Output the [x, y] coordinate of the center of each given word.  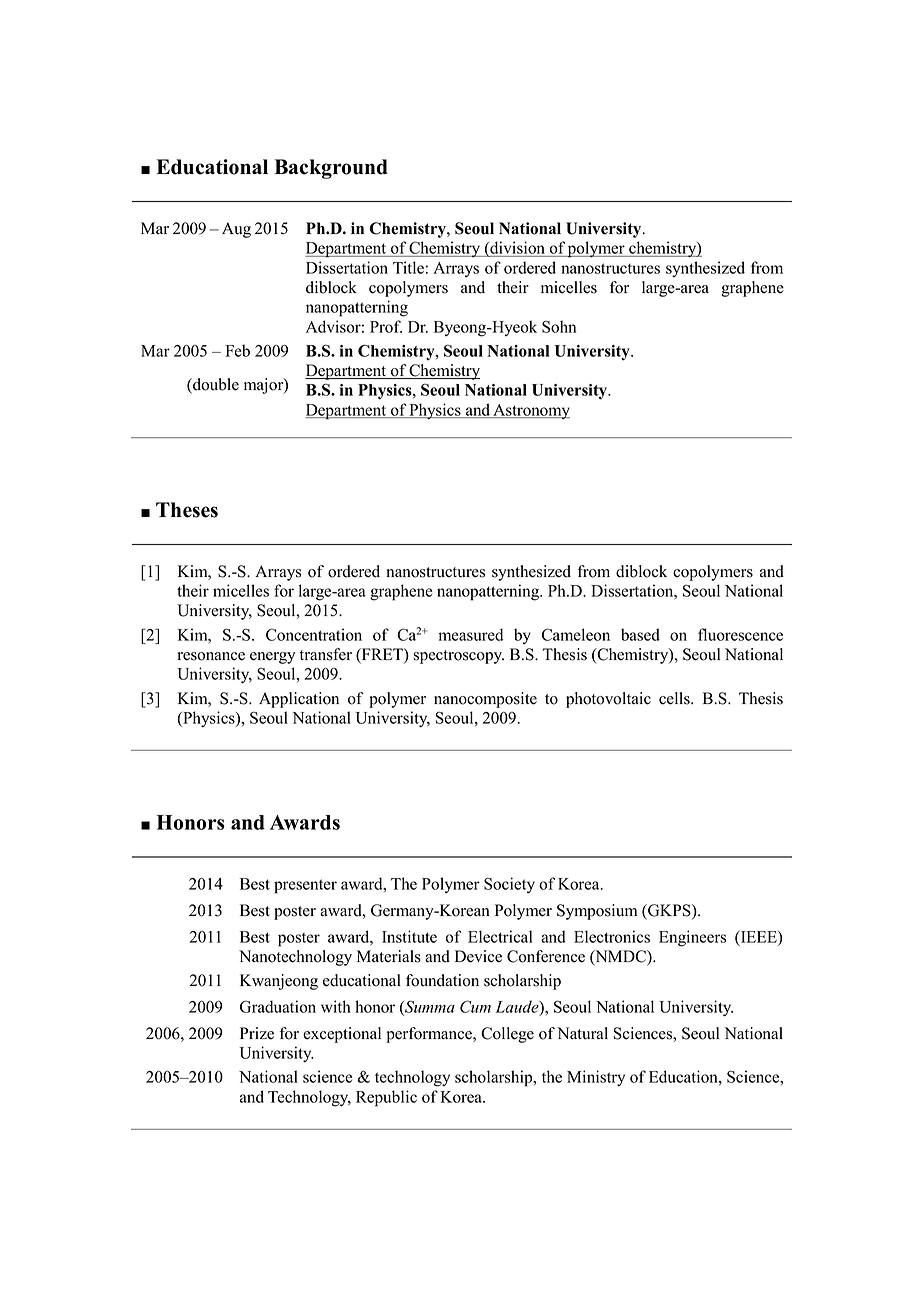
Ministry [596, 1078]
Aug [236, 230]
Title [408, 267]
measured [471, 634]
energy [272, 658]
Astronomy [530, 411]
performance [430, 1035]
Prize [257, 1033]
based [640, 634]
